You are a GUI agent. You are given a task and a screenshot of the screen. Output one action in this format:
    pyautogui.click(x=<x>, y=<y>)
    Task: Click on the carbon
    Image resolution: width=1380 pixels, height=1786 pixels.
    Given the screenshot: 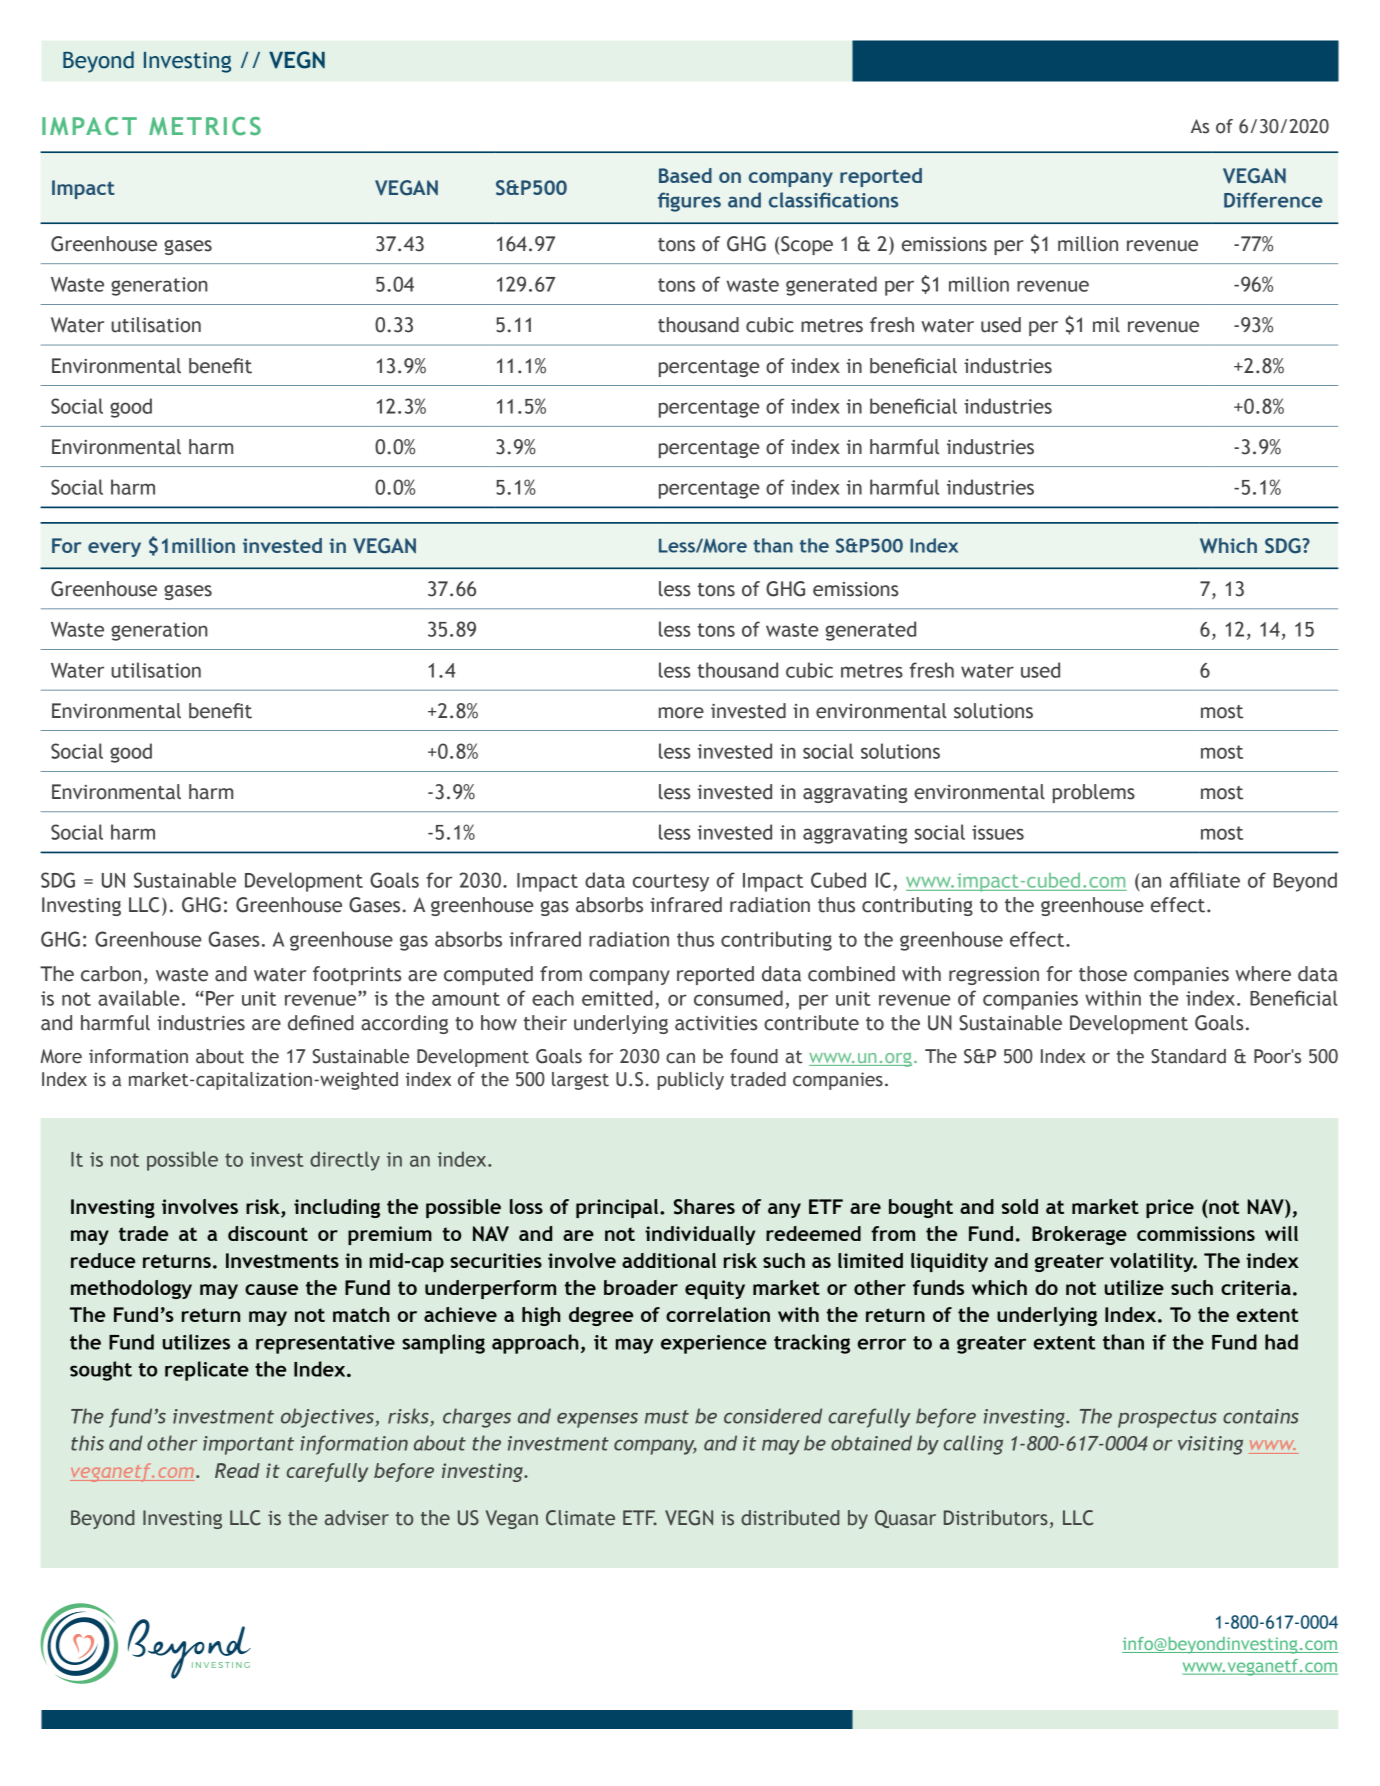 What is the action you would take?
    pyautogui.click(x=111, y=974)
